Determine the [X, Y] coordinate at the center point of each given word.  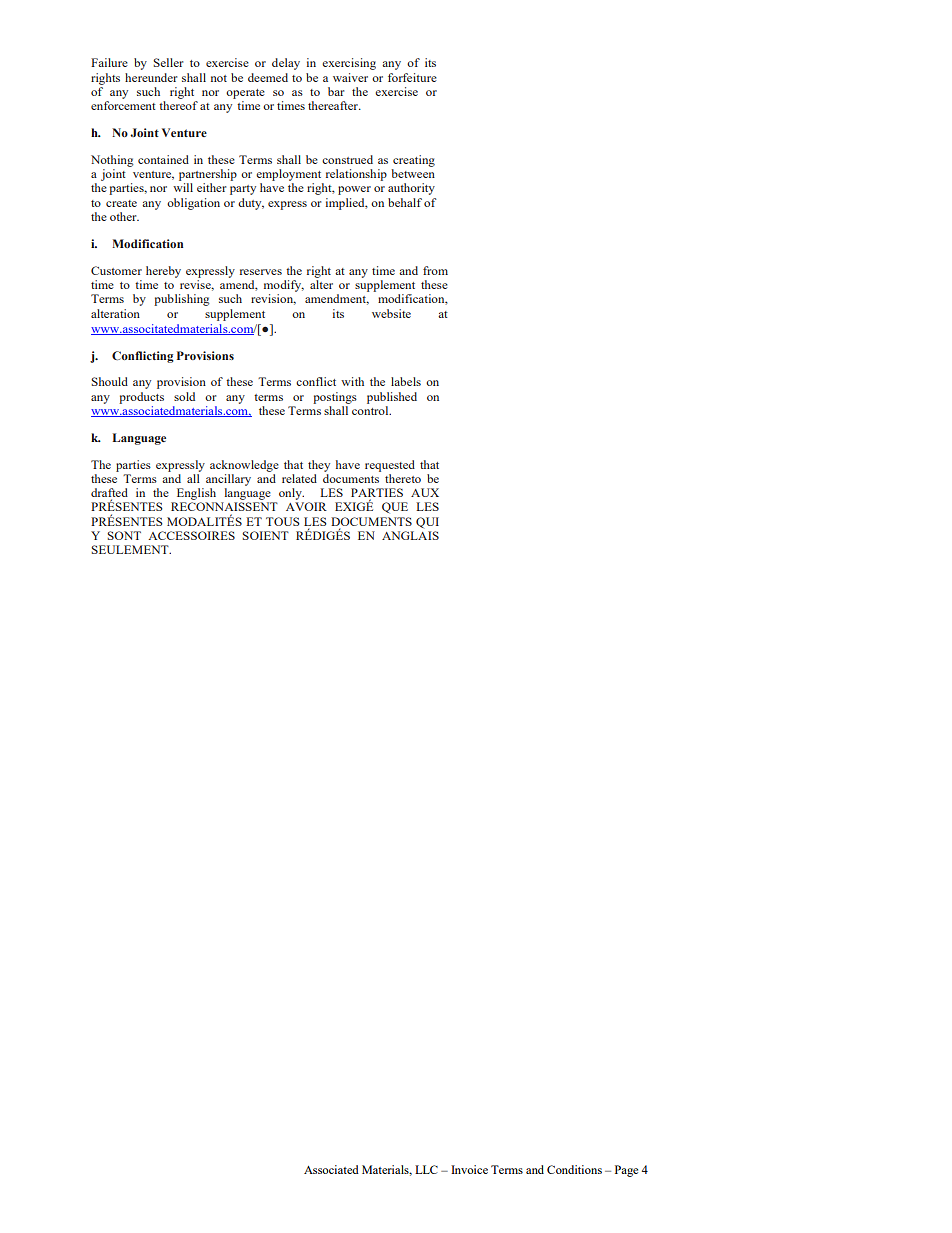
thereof [178, 105]
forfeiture [412, 77]
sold [184, 396]
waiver [350, 77]
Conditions [574, 1169]
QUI [427, 522]
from [435, 270]
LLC [426, 1169]
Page [626, 1171]
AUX [425, 492]
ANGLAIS [410, 535]
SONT [124, 535]
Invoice [469, 1169]
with [352, 381]
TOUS [283, 521]
